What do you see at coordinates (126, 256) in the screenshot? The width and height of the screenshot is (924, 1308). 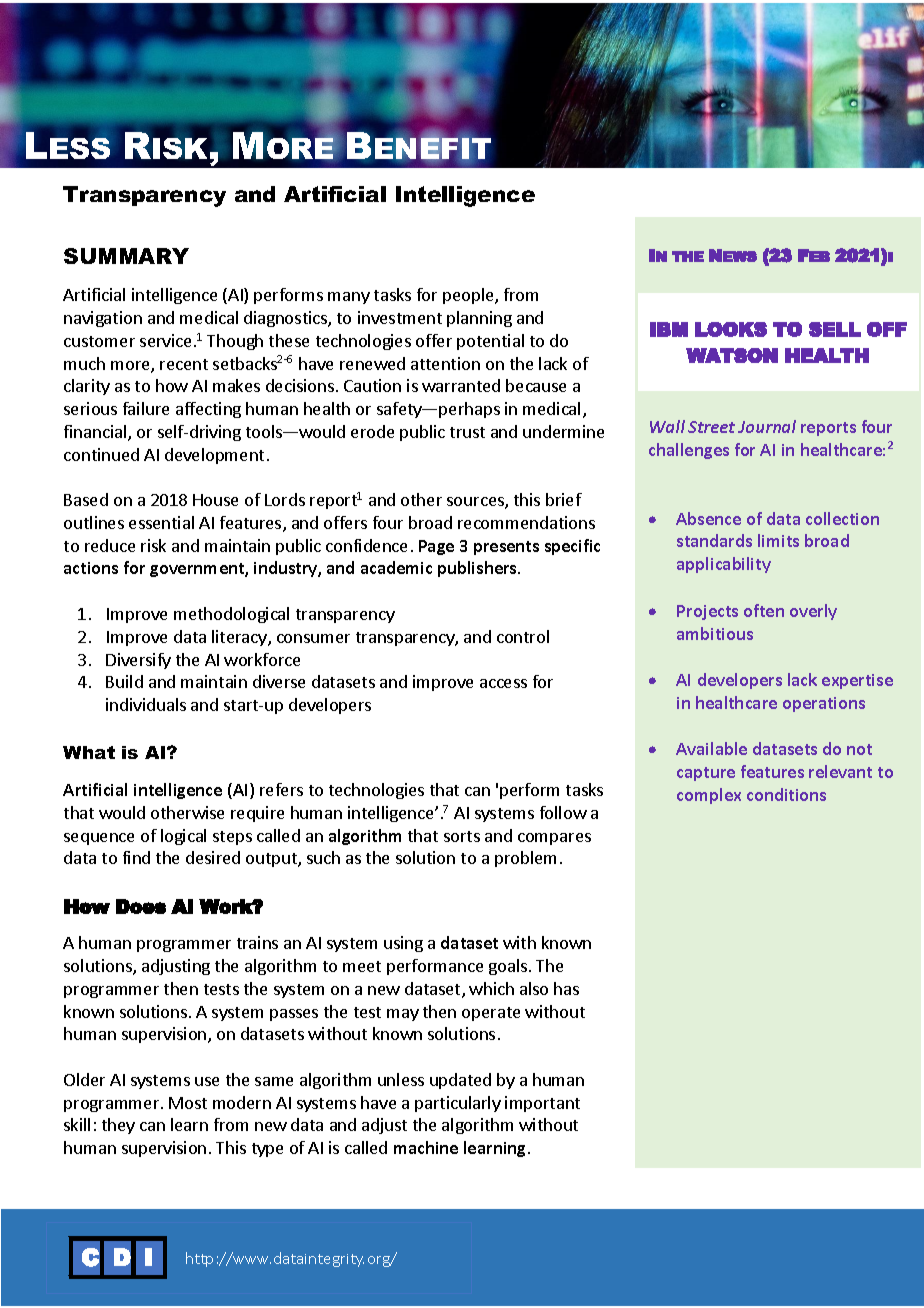 I see `SUMMARY` at bounding box center [126, 256].
